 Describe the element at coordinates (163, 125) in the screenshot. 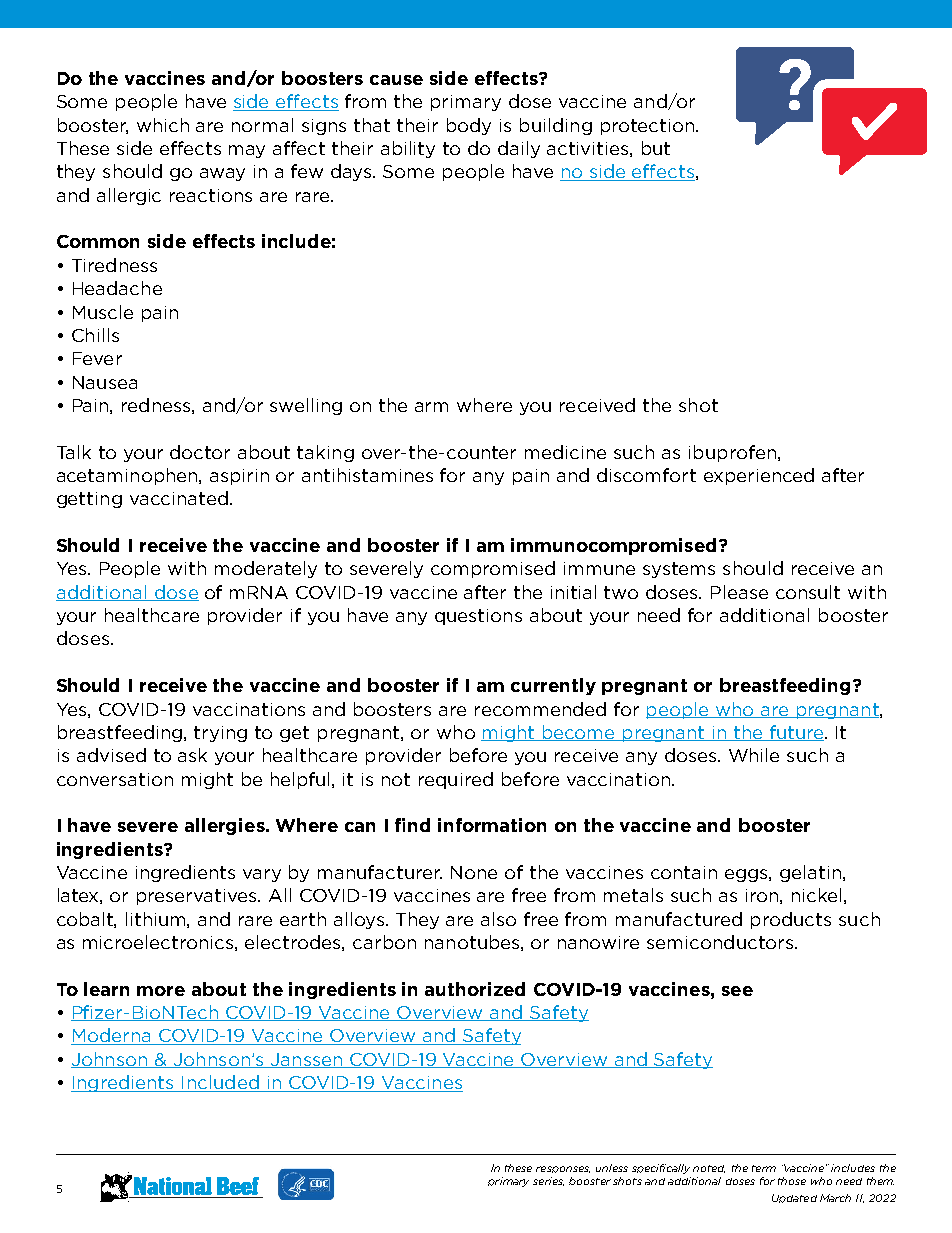

I see `which` at that location.
